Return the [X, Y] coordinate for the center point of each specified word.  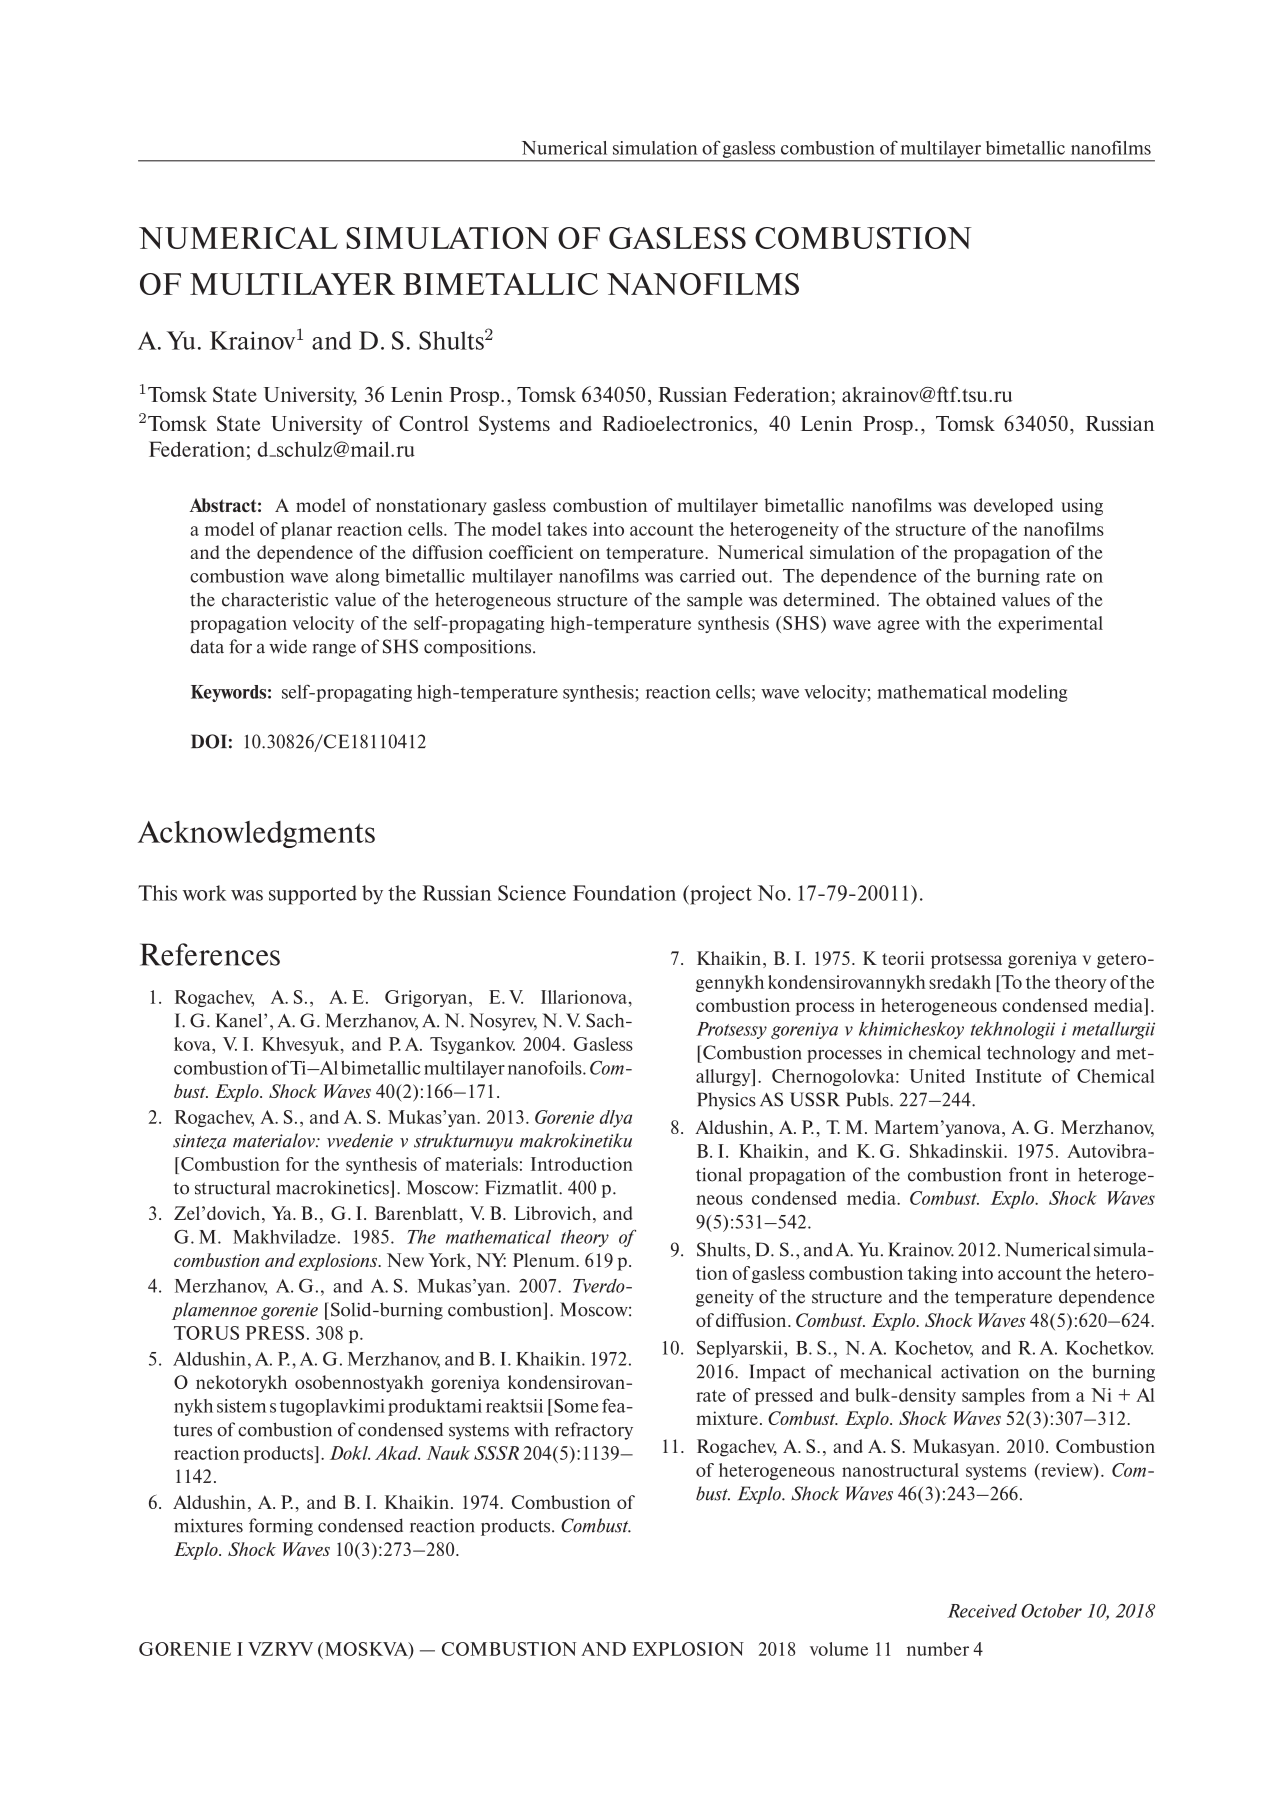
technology [1031, 1054]
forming [281, 1527]
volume [839, 1649]
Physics [726, 1101]
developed [1013, 507]
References [210, 954]
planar [306, 530]
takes [567, 529]
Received [982, 1611]
